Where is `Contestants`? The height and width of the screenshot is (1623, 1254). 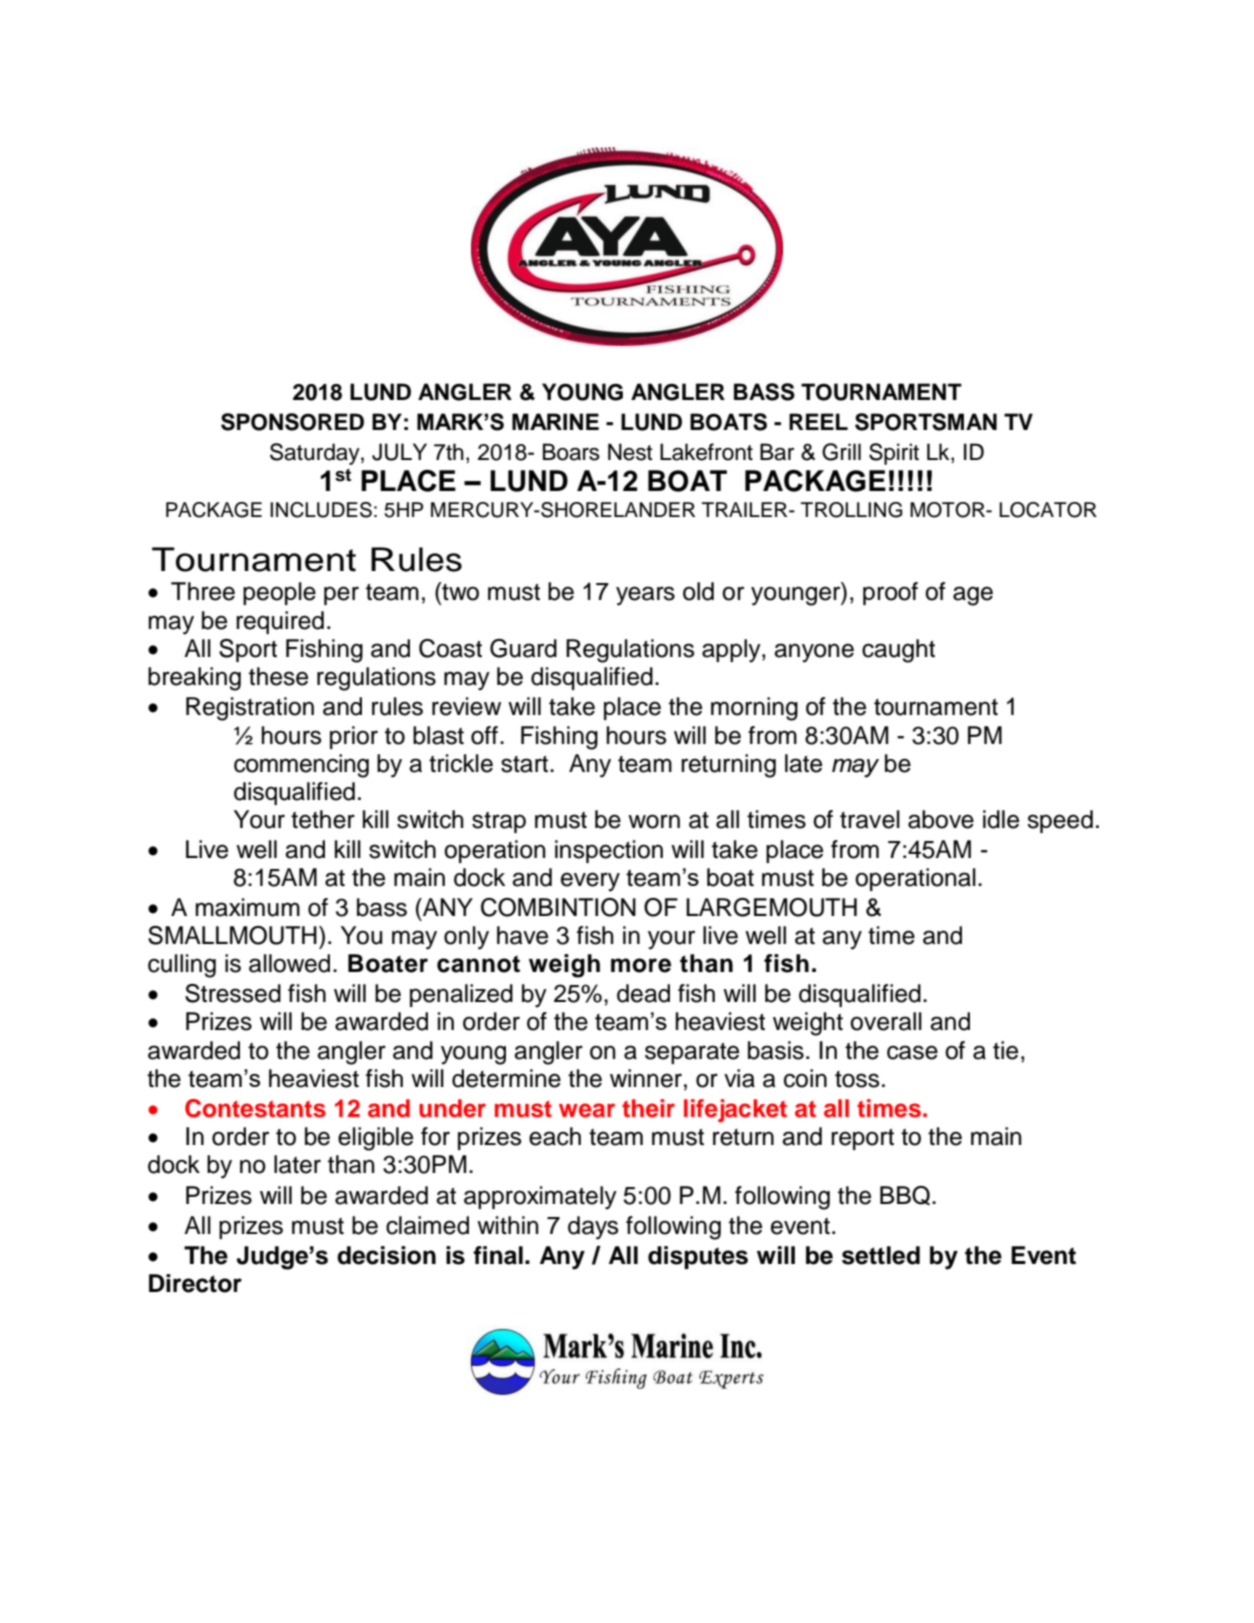 Contestants is located at coordinates (255, 1108).
